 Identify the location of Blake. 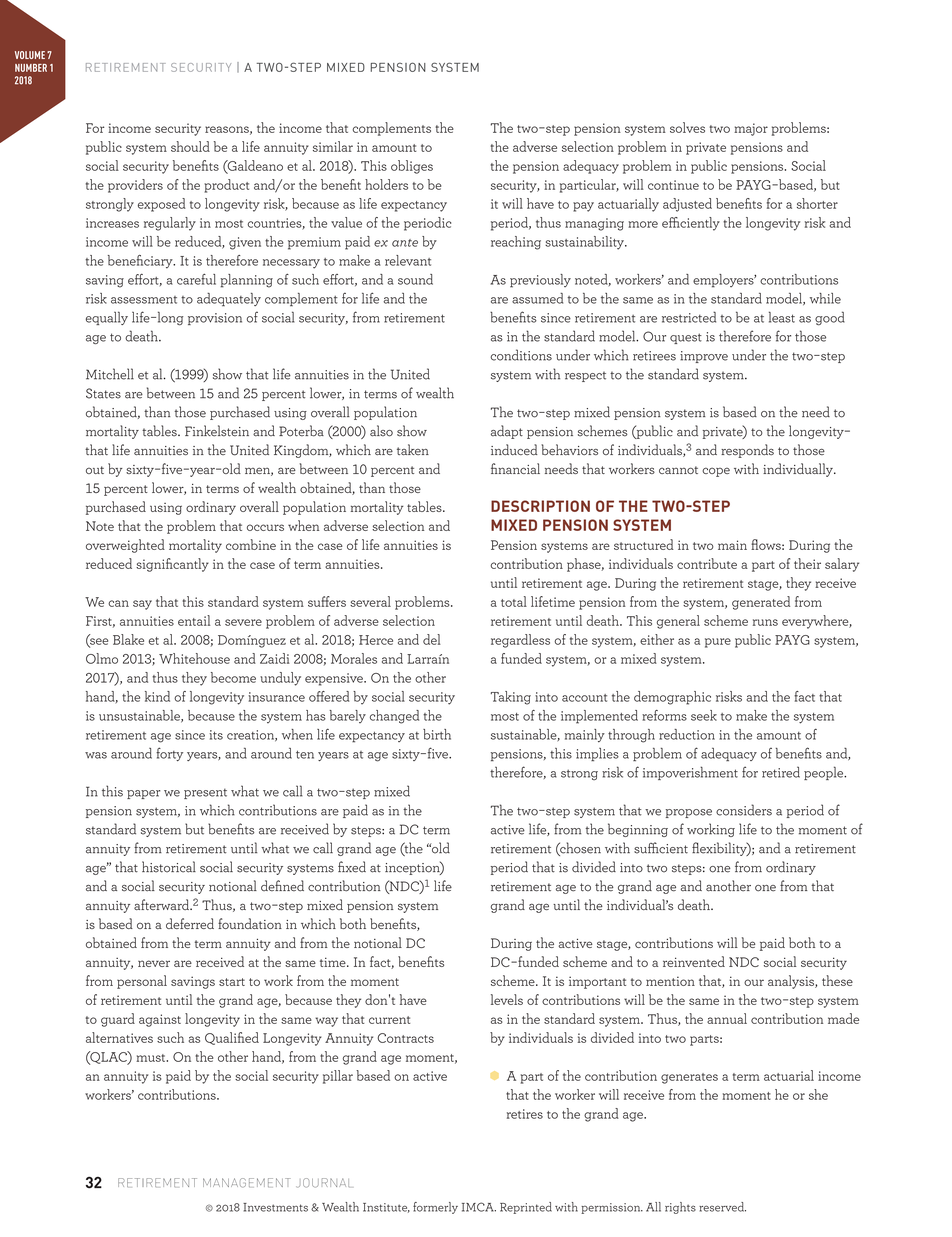
(128, 639).
